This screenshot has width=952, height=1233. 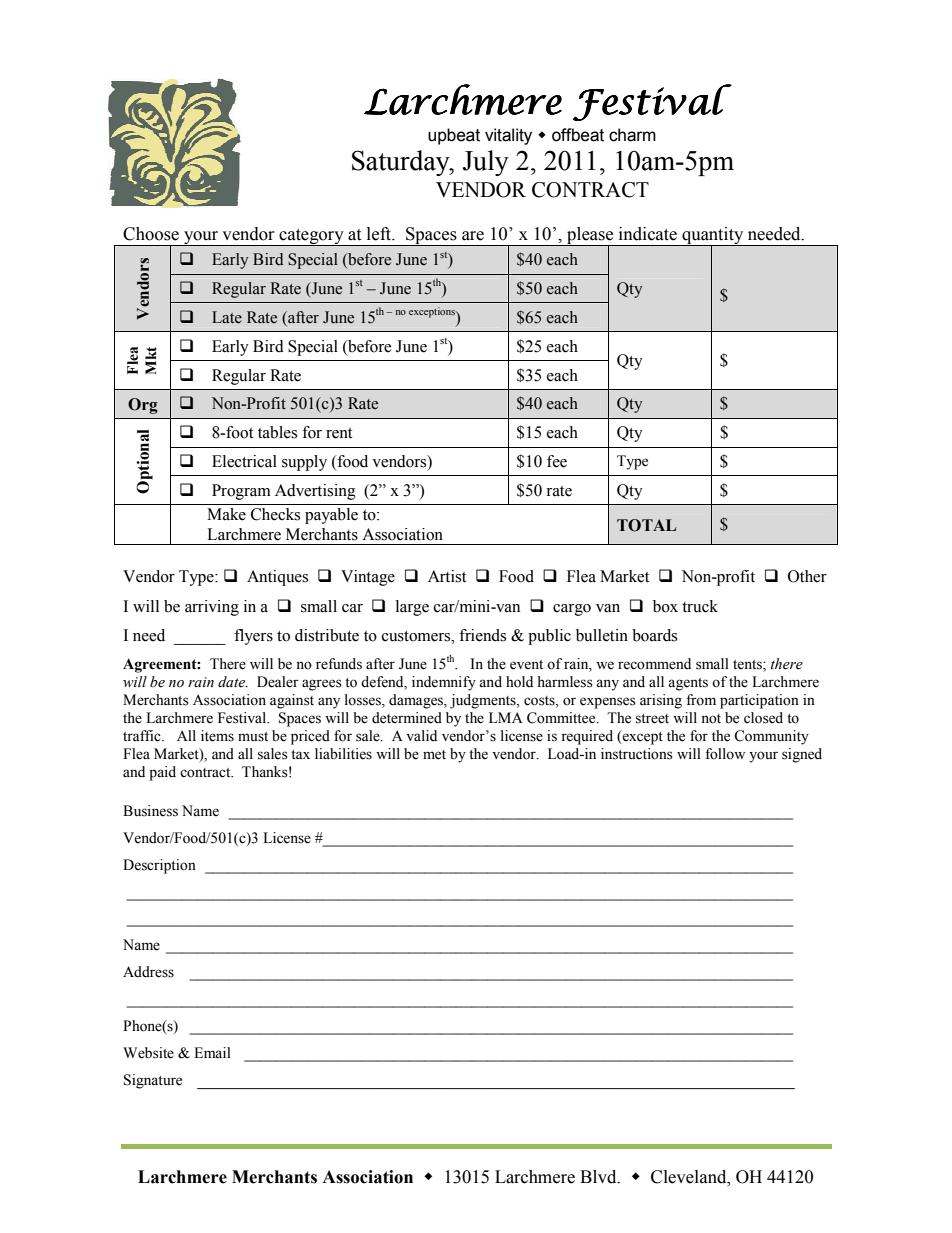 What do you see at coordinates (713, 237) in the screenshot?
I see `quantity` at bounding box center [713, 237].
